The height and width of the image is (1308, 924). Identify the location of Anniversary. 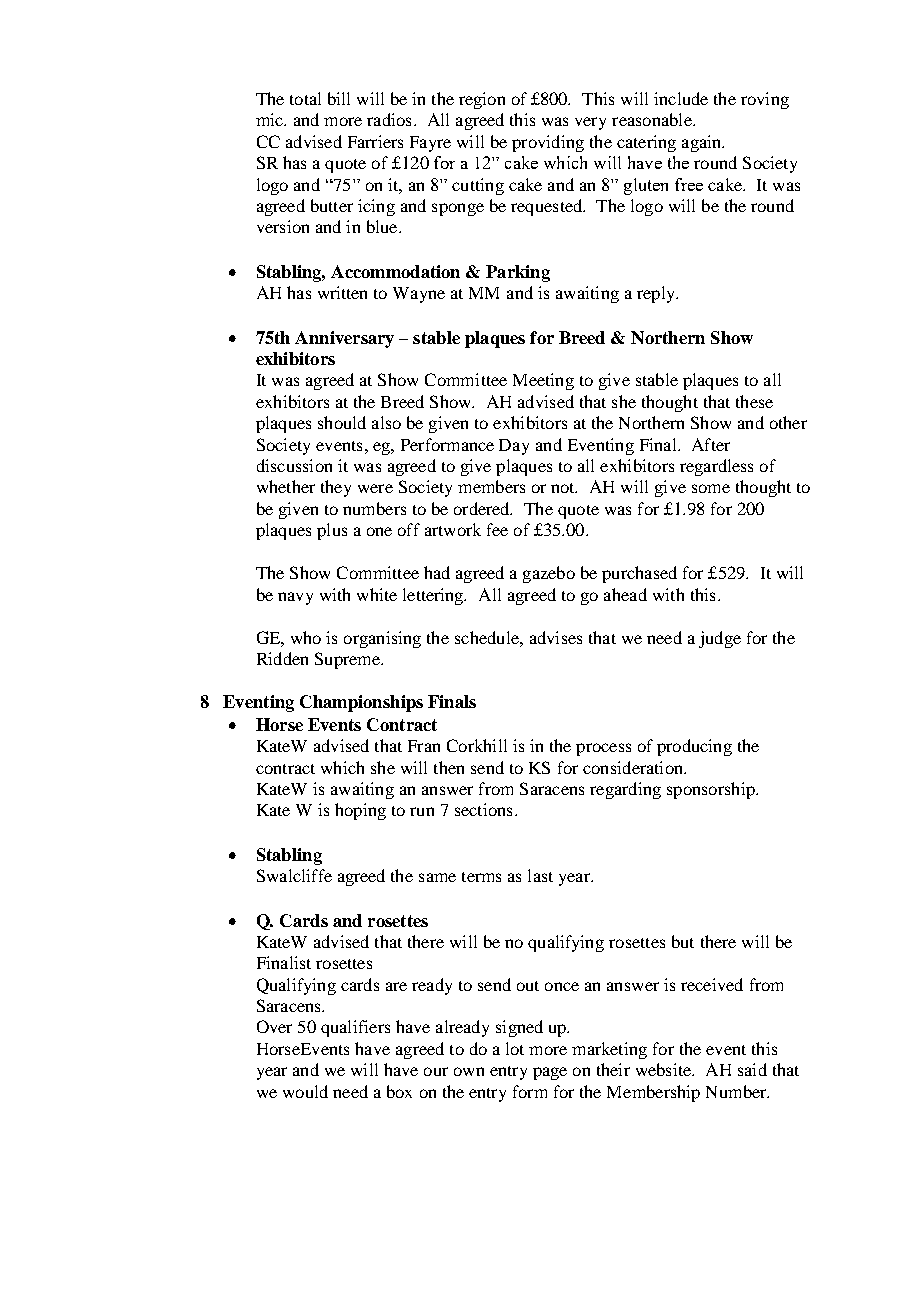
(344, 339).
